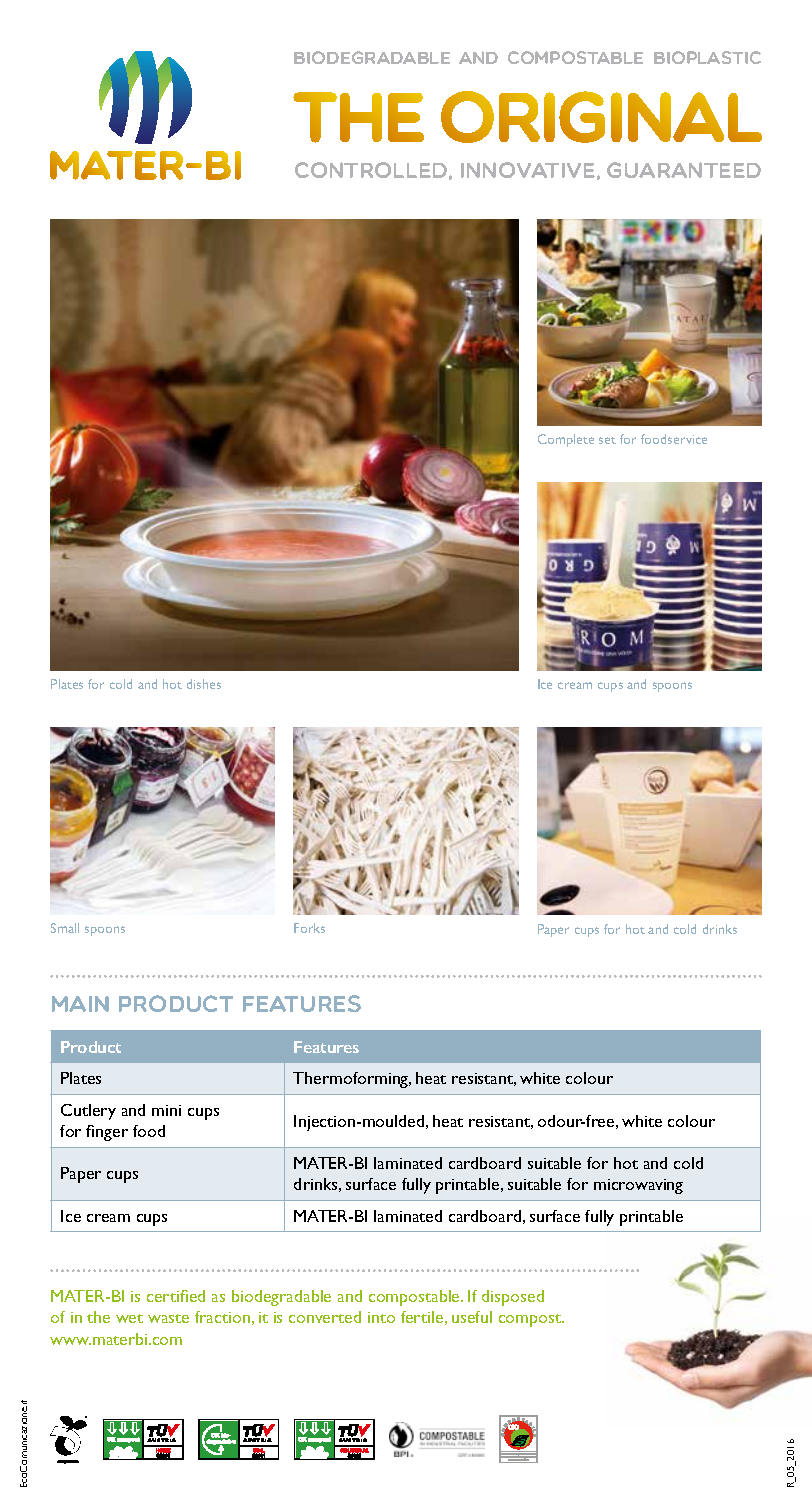 The width and height of the document is (812, 1509). Describe the element at coordinates (166, 1110) in the document. I see `mini` at that location.
